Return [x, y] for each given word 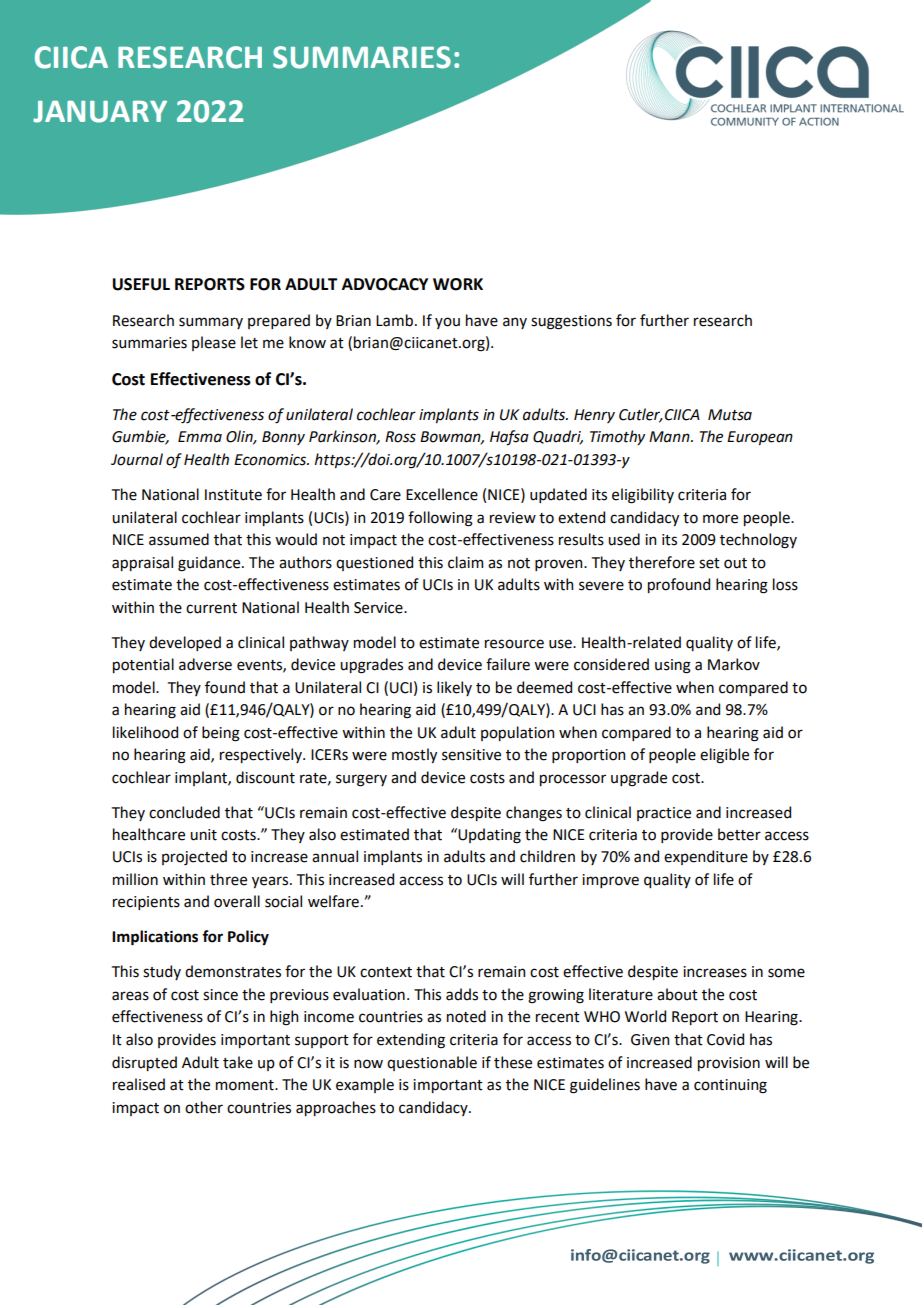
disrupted [144, 1063]
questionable [432, 1063]
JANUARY [100, 112]
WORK [458, 284]
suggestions [571, 322]
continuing [730, 1086]
